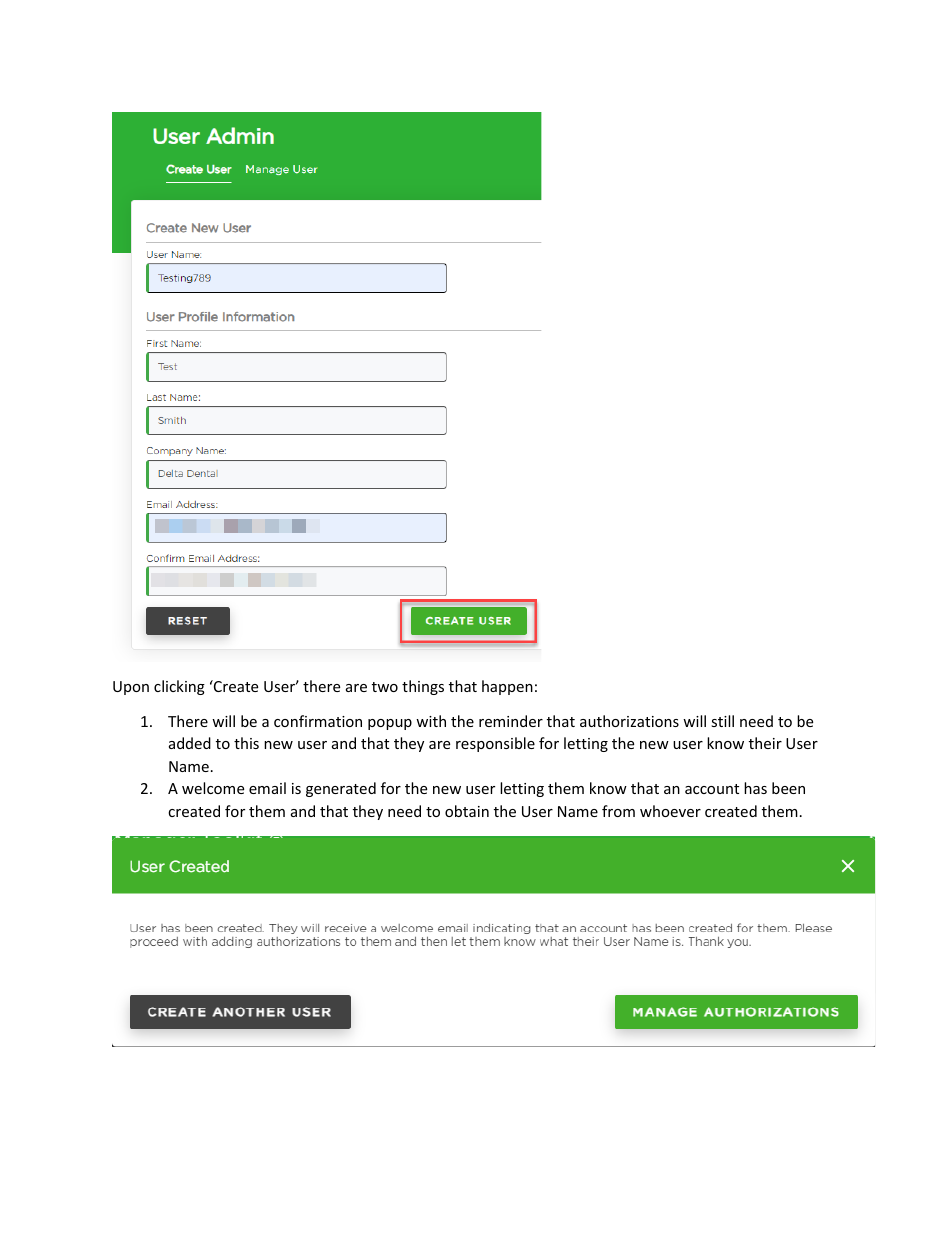  I want to click on added, so click(190, 743).
